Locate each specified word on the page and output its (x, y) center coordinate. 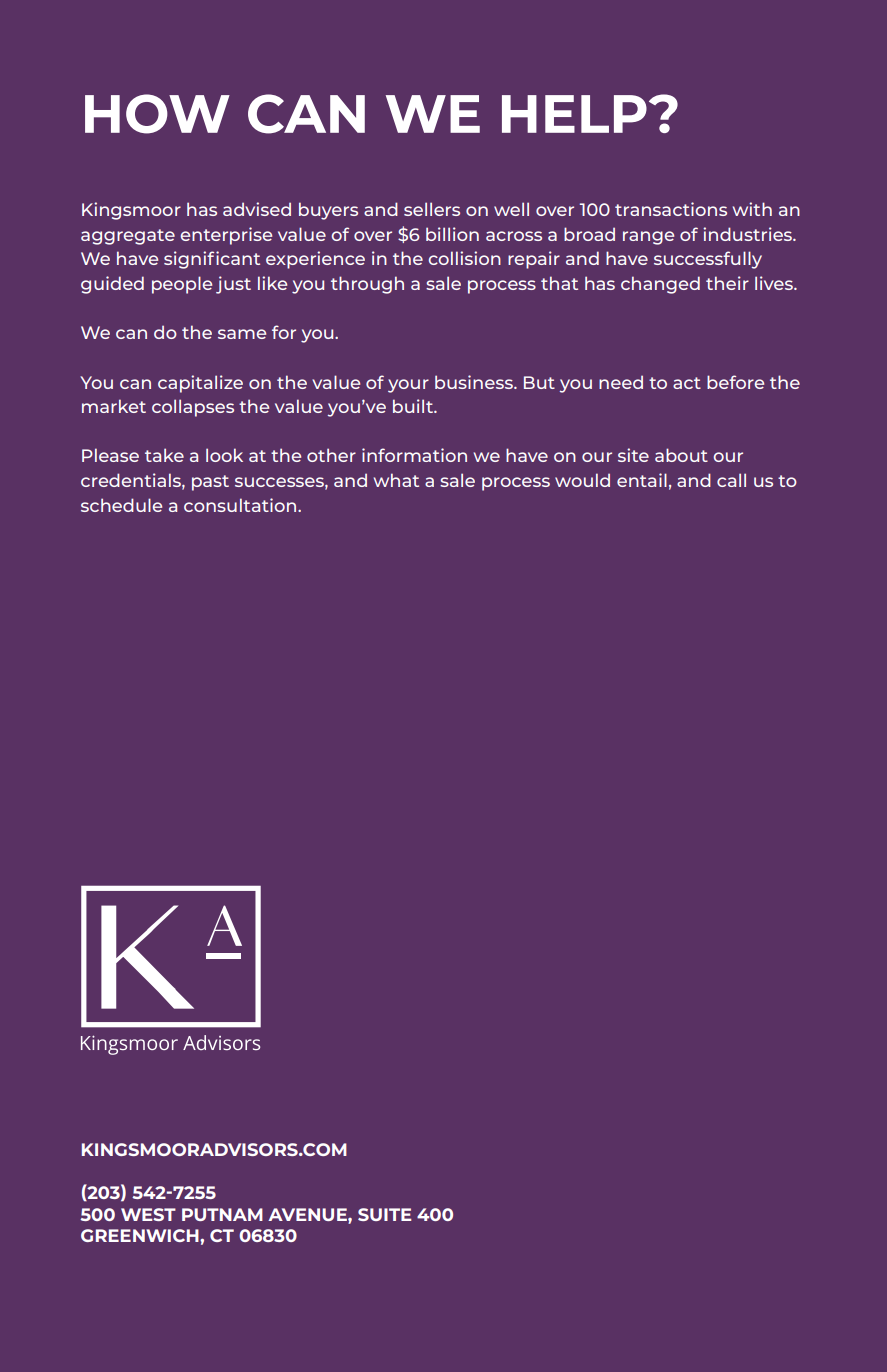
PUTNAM (222, 1214)
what (396, 480)
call (731, 480)
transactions (671, 209)
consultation (241, 505)
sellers (432, 209)
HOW (157, 114)
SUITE (384, 1214)
